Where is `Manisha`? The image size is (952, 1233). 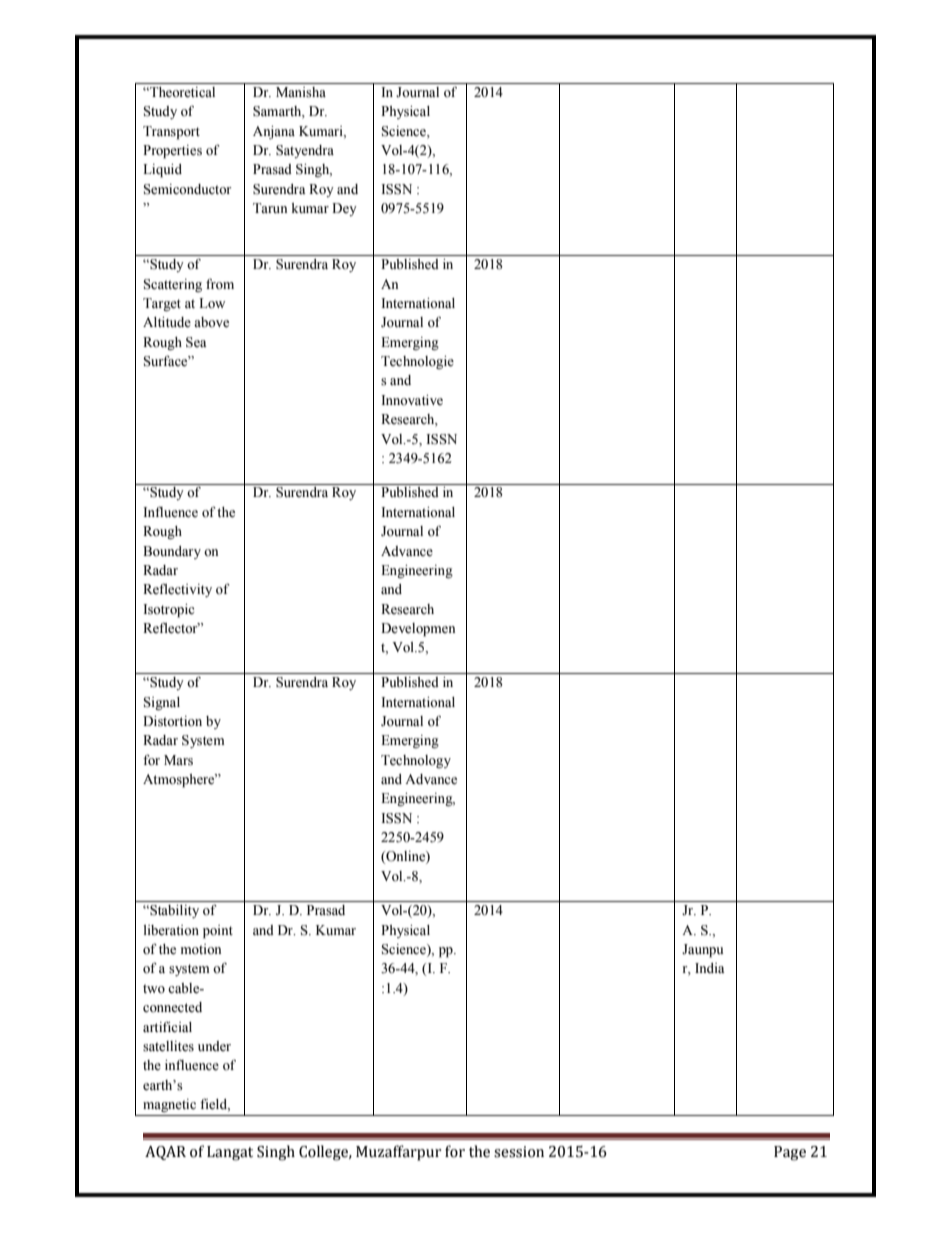
Manisha is located at coordinates (301, 92).
